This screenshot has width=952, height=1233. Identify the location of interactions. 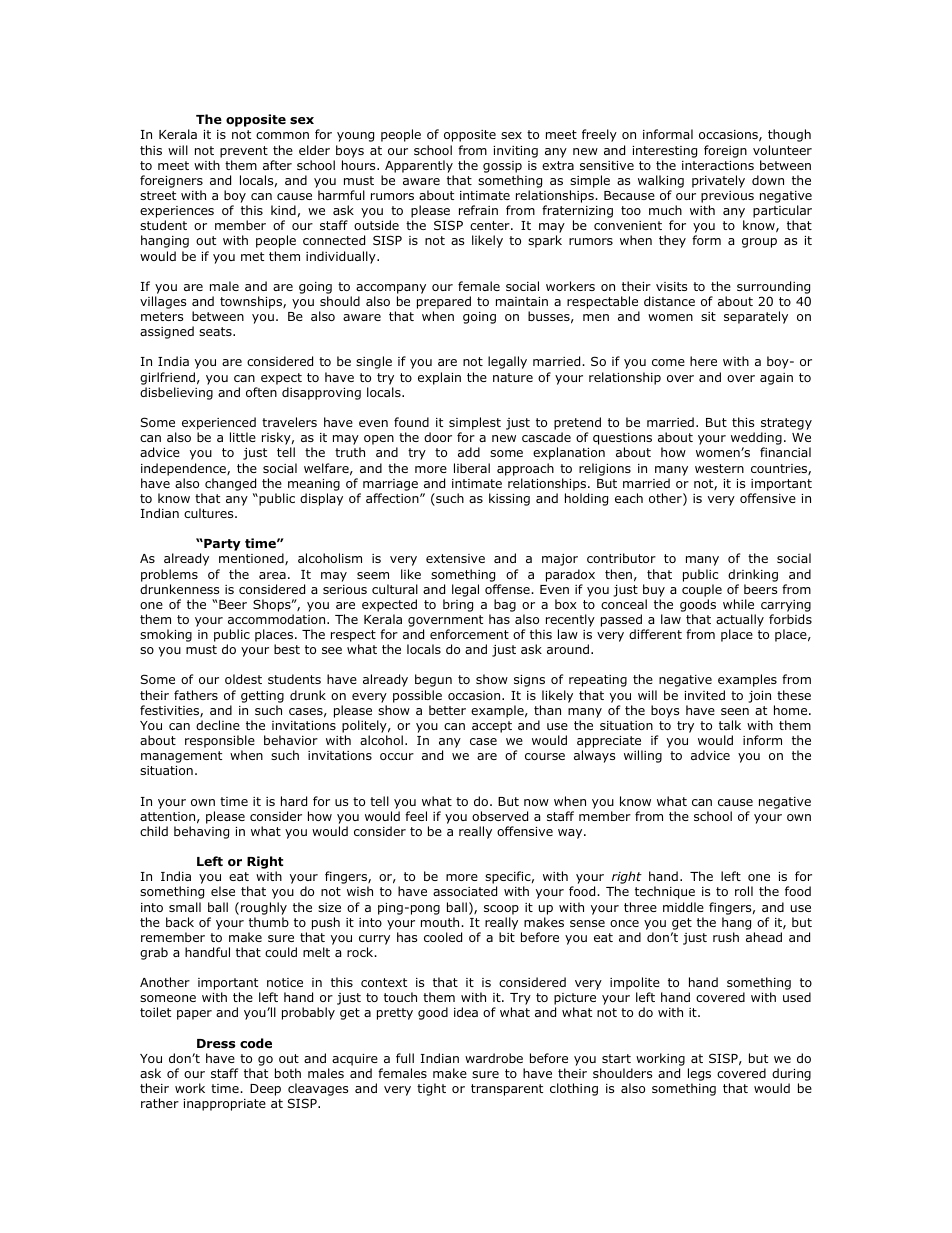
(718, 165).
